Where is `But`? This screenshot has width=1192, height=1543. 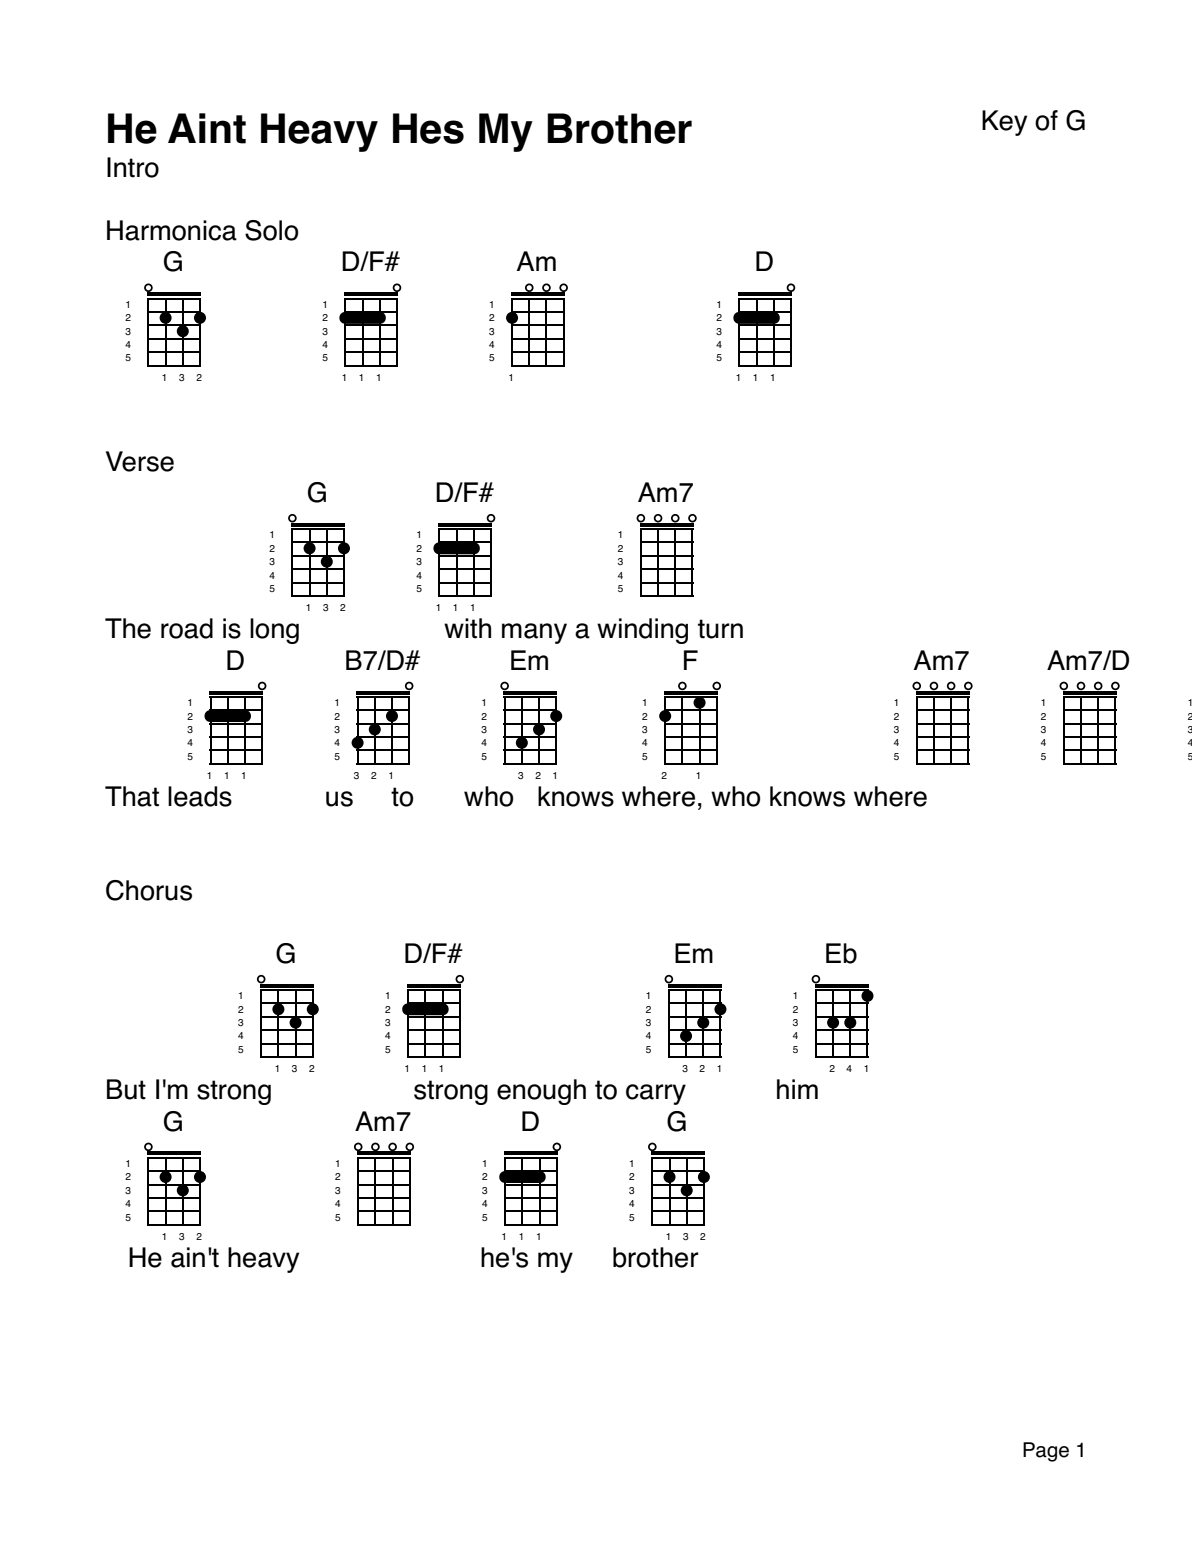 But is located at coordinates (126, 1089).
